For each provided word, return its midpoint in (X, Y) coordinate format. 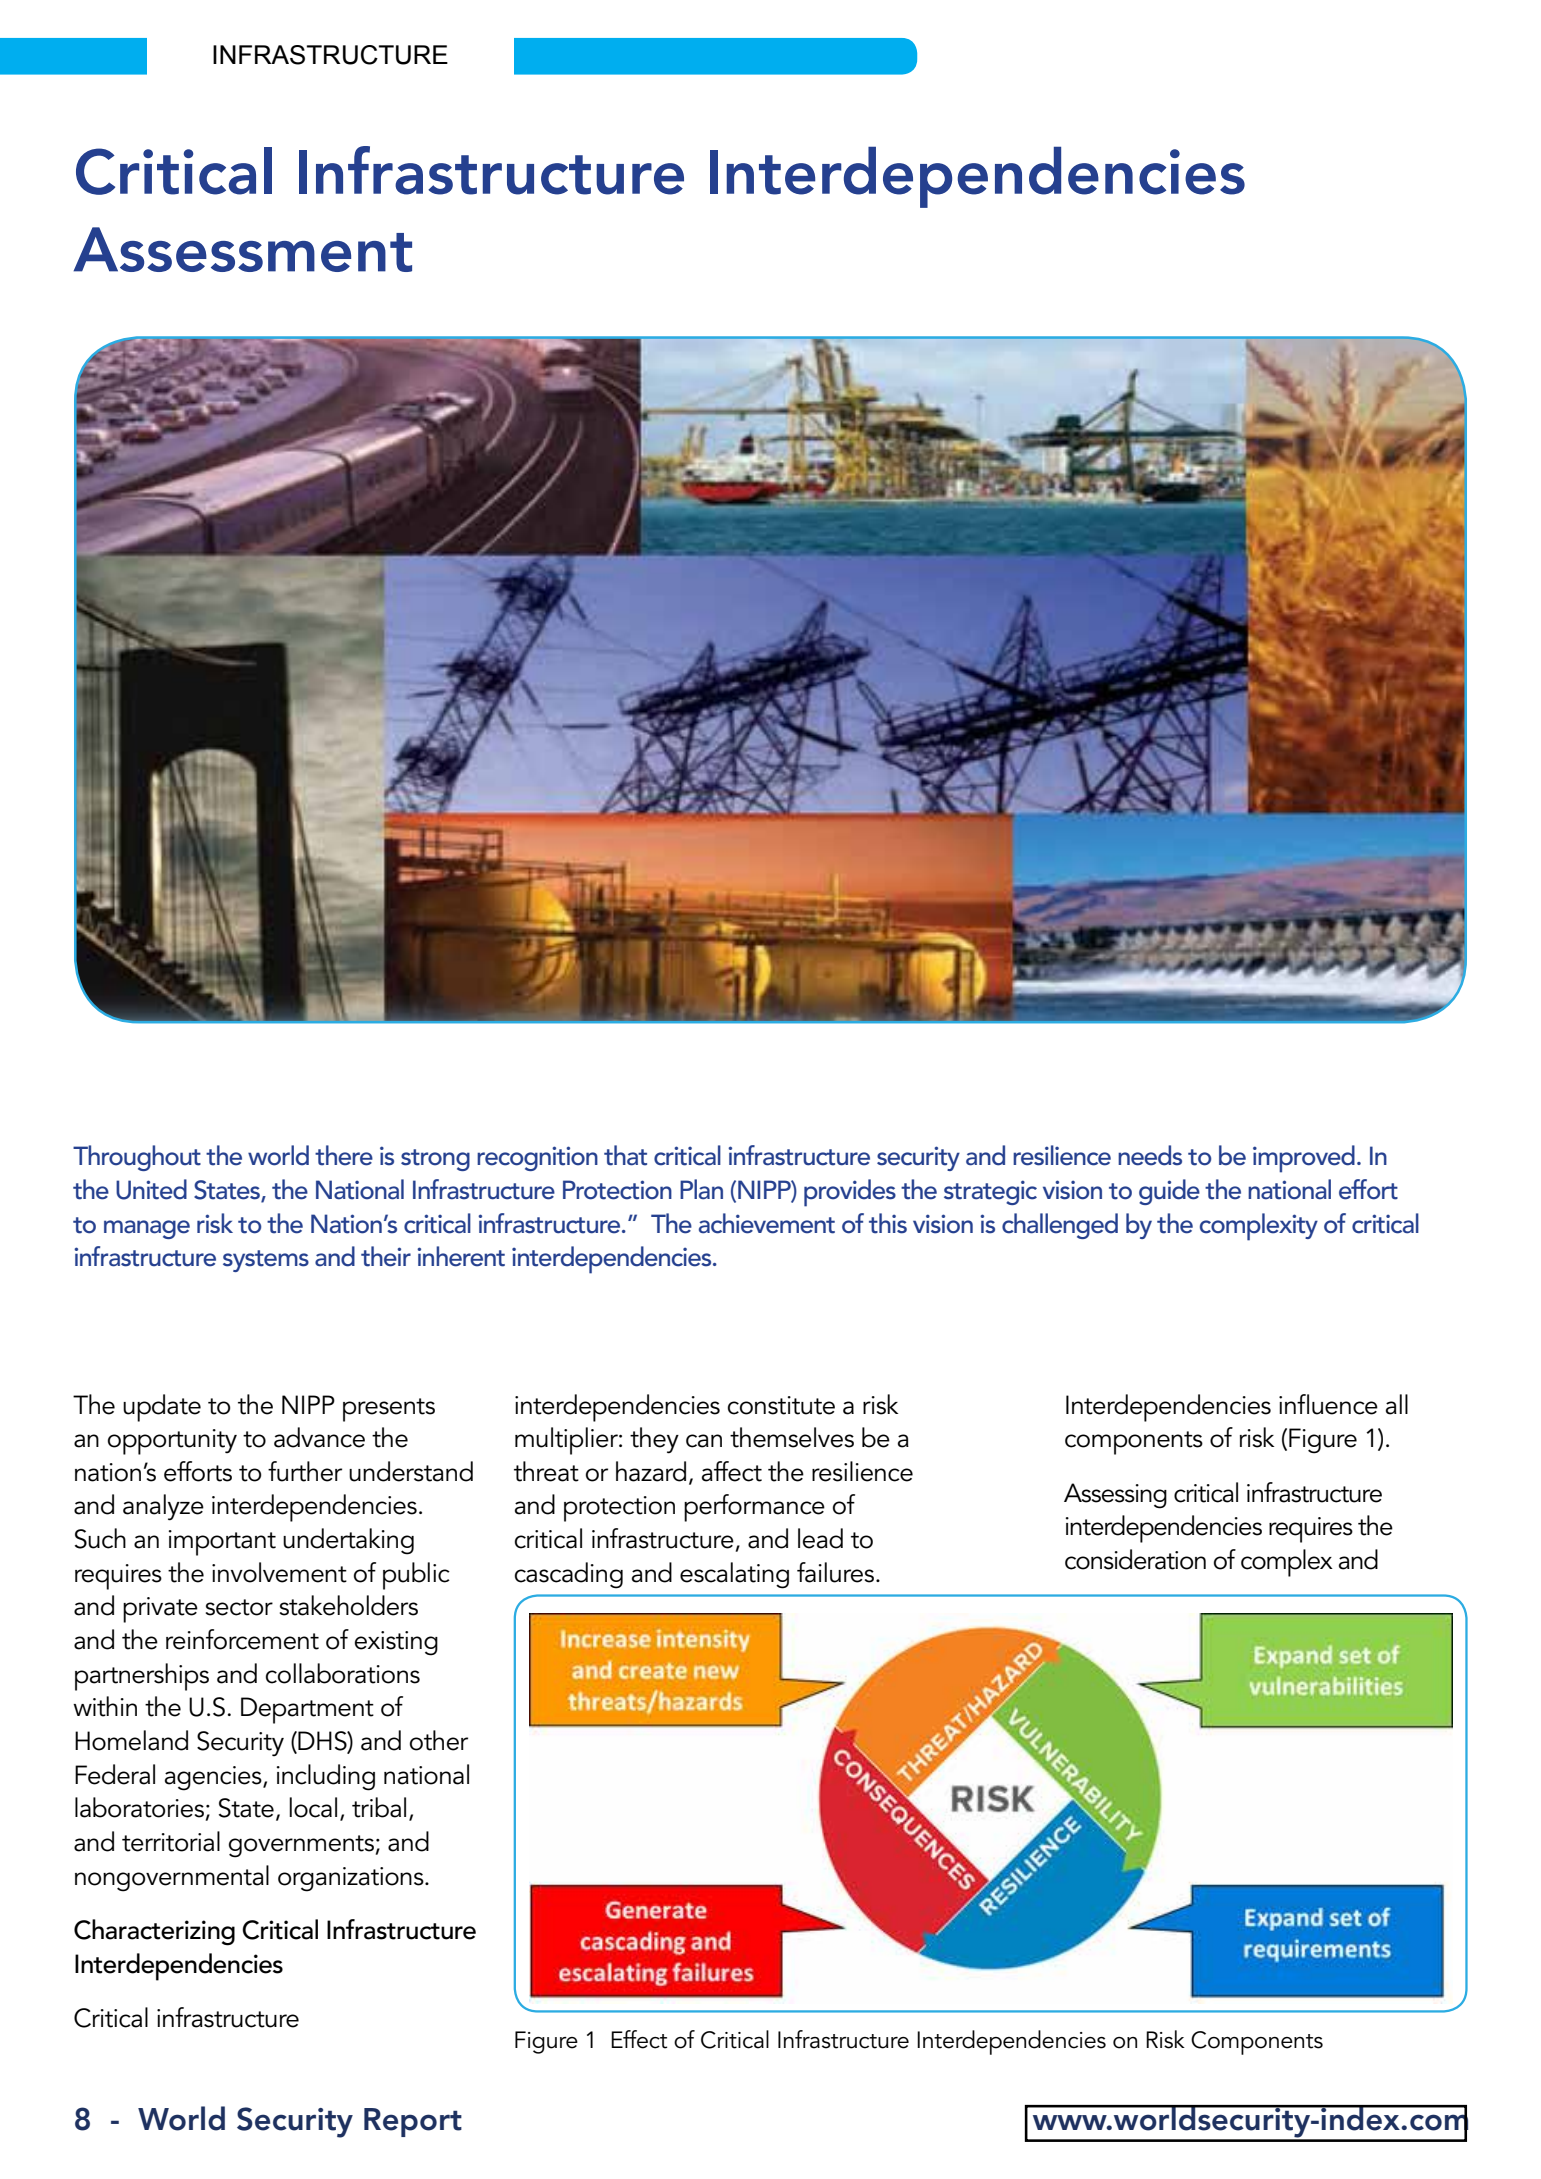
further (305, 1471)
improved (1304, 1159)
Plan (701, 1189)
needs (1150, 1155)
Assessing (1115, 1496)
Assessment (243, 249)
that (625, 1155)
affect (732, 1471)
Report (413, 2122)
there (344, 1155)
